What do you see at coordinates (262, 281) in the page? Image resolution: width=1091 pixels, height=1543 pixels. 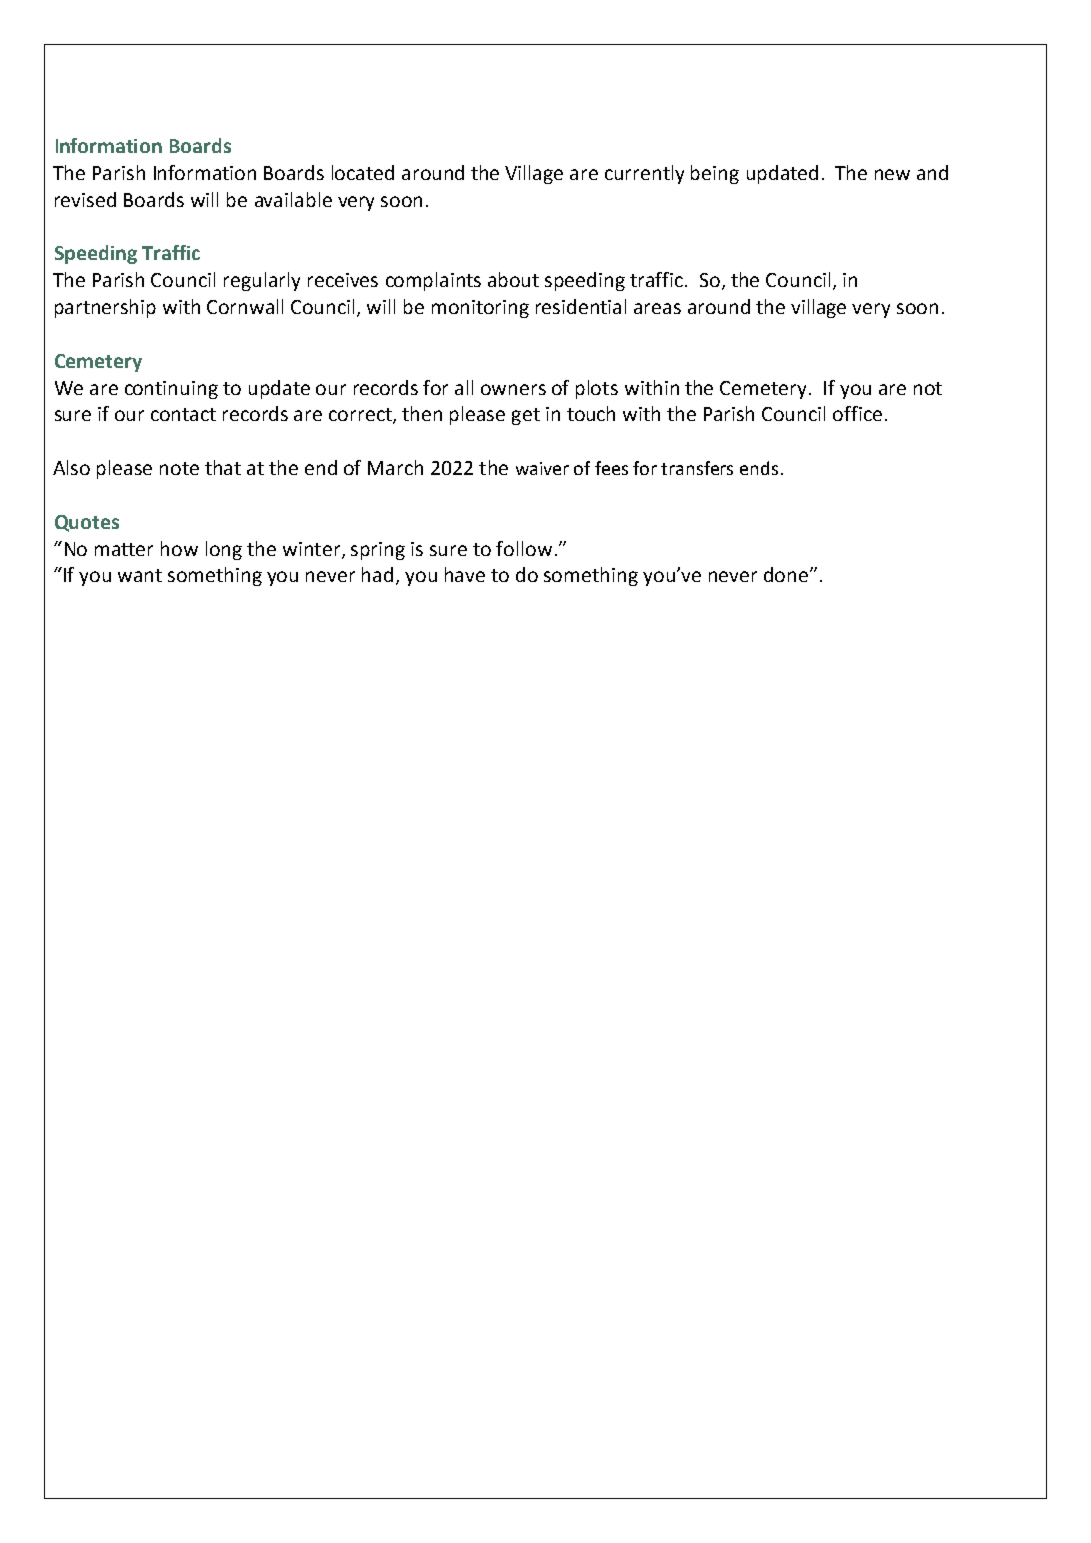 I see `regularly` at bounding box center [262, 281].
